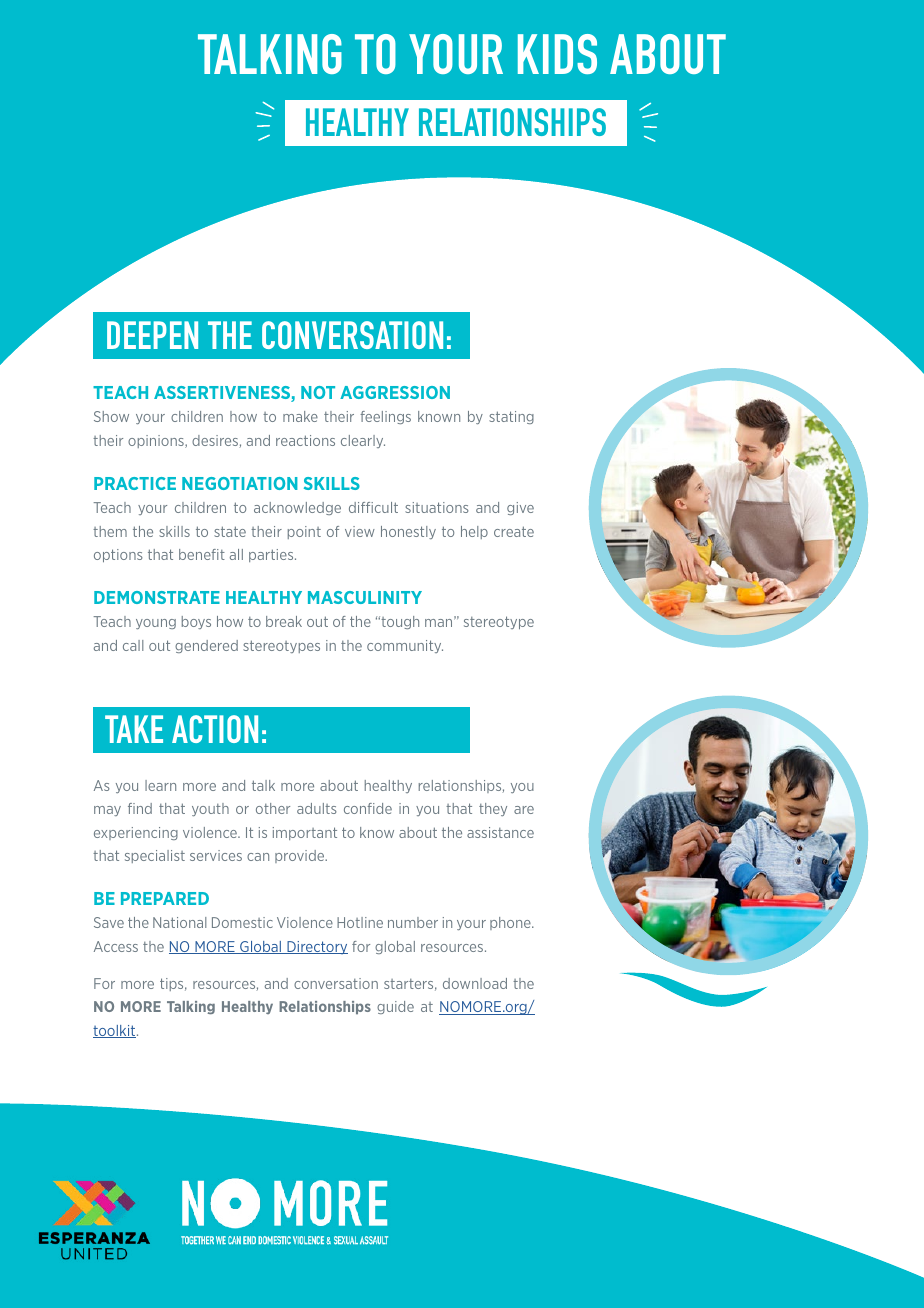 The height and width of the image is (1308, 924). I want to click on AGGRESSION, so click(395, 392).
